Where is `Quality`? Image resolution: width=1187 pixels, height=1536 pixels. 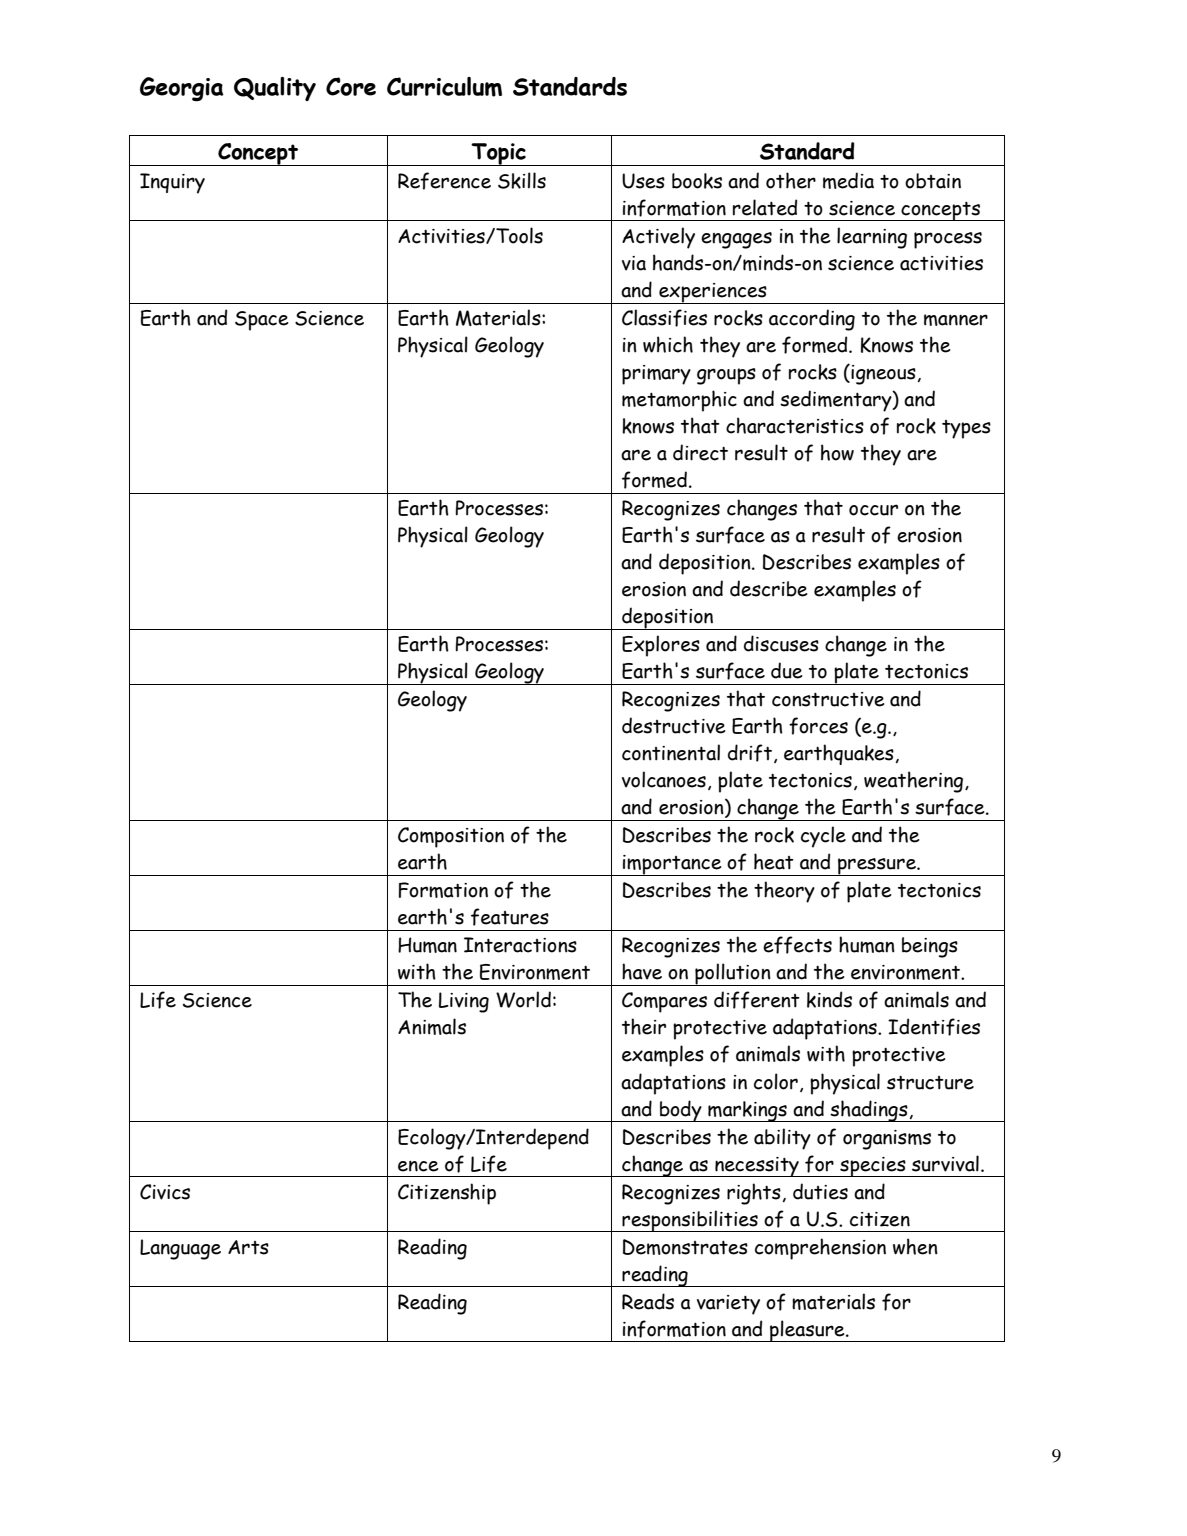 Quality is located at coordinates (275, 89).
